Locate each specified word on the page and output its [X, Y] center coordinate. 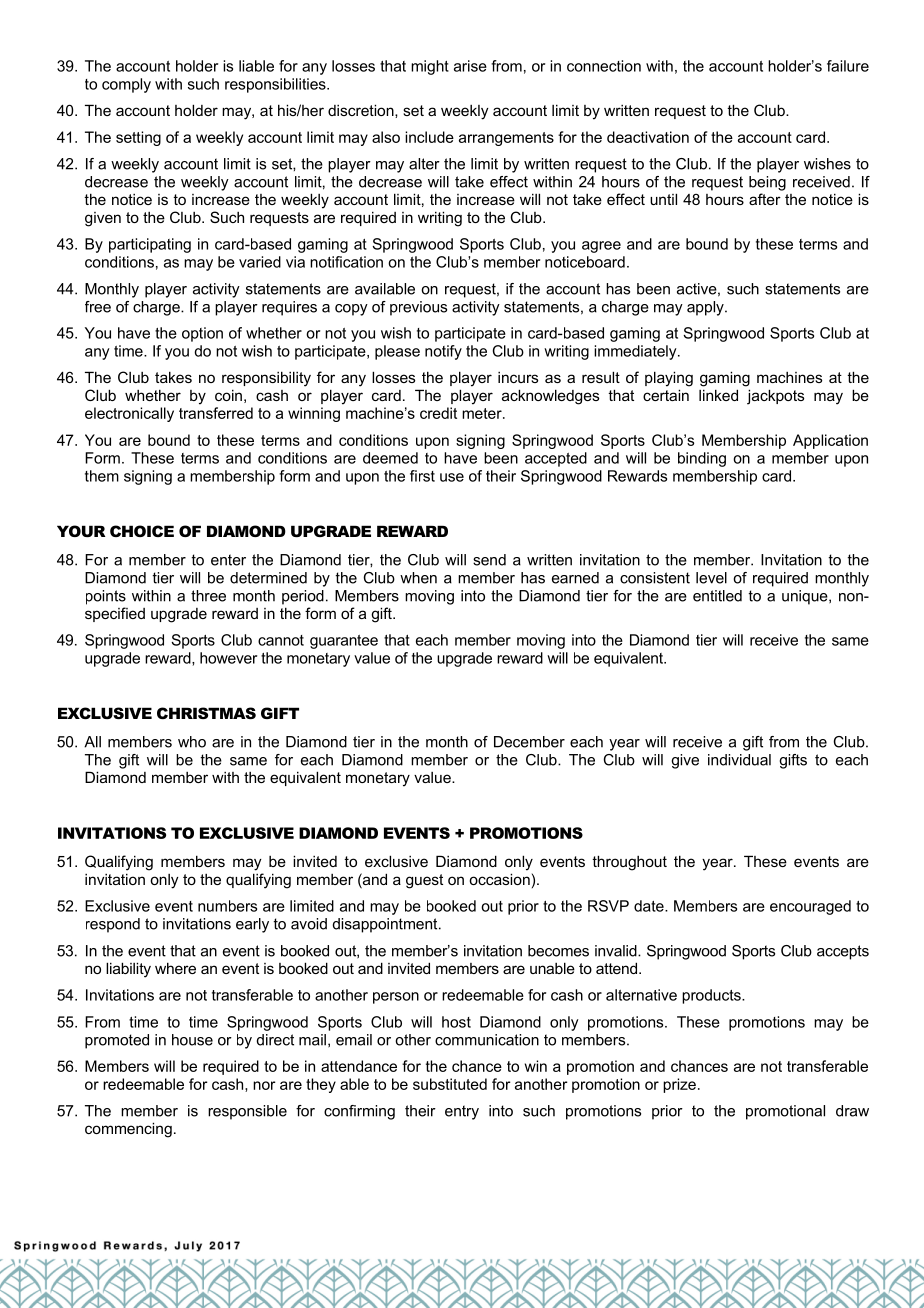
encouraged [810, 907]
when [418, 578]
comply [126, 85]
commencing [128, 1130]
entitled [717, 596]
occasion [499, 879]
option [202, 334]
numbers [227, 906]
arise [470, 66]
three [208, 596]
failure [848, 66]
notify [443, 352]
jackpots [775, 397]
